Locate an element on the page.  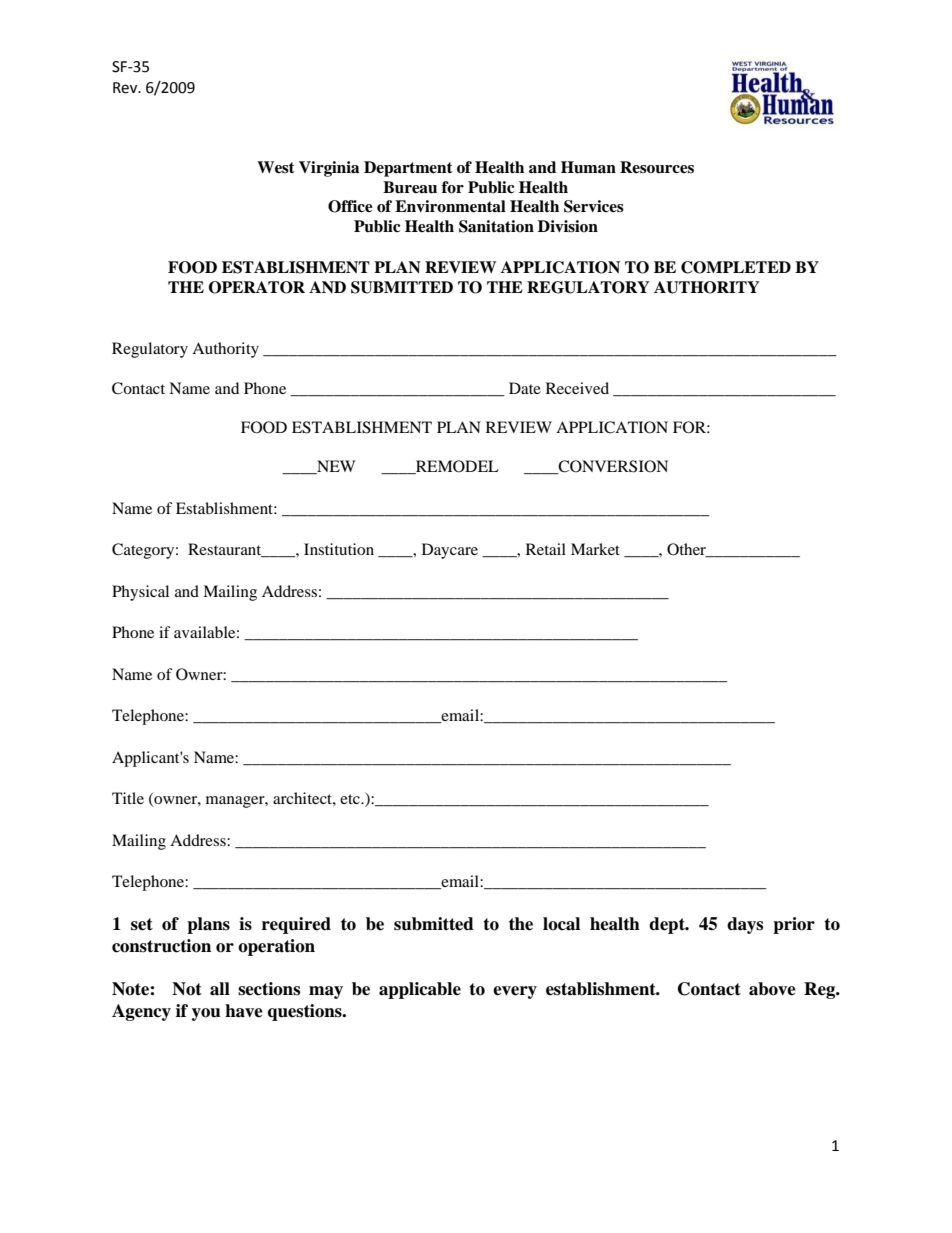
Daycare is located at coordinates (450, 551).
